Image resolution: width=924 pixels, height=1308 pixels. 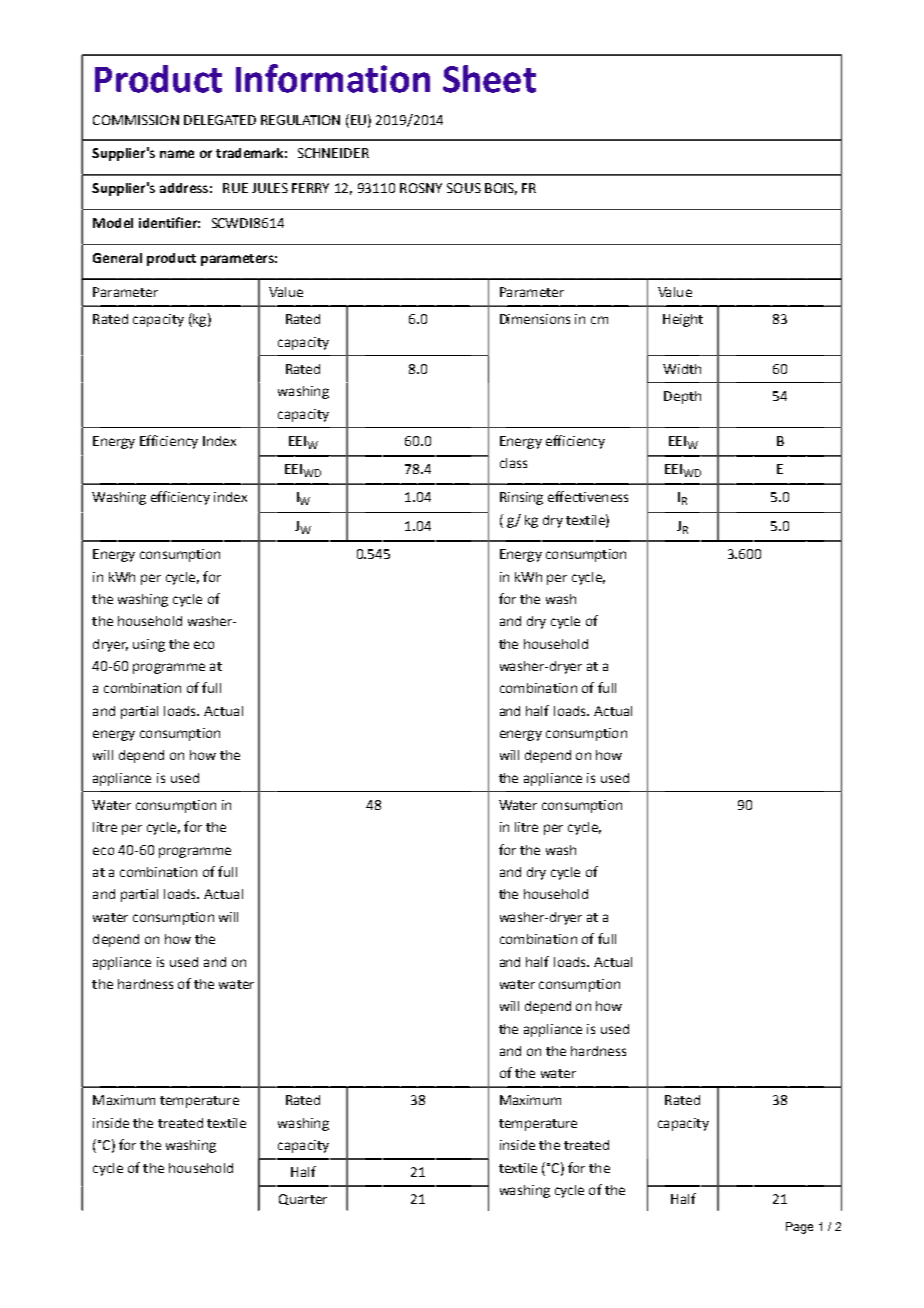 What do you see at coordinates (310, 188) in the document?
I see `FERRY` at bounding box center [310, 188].
